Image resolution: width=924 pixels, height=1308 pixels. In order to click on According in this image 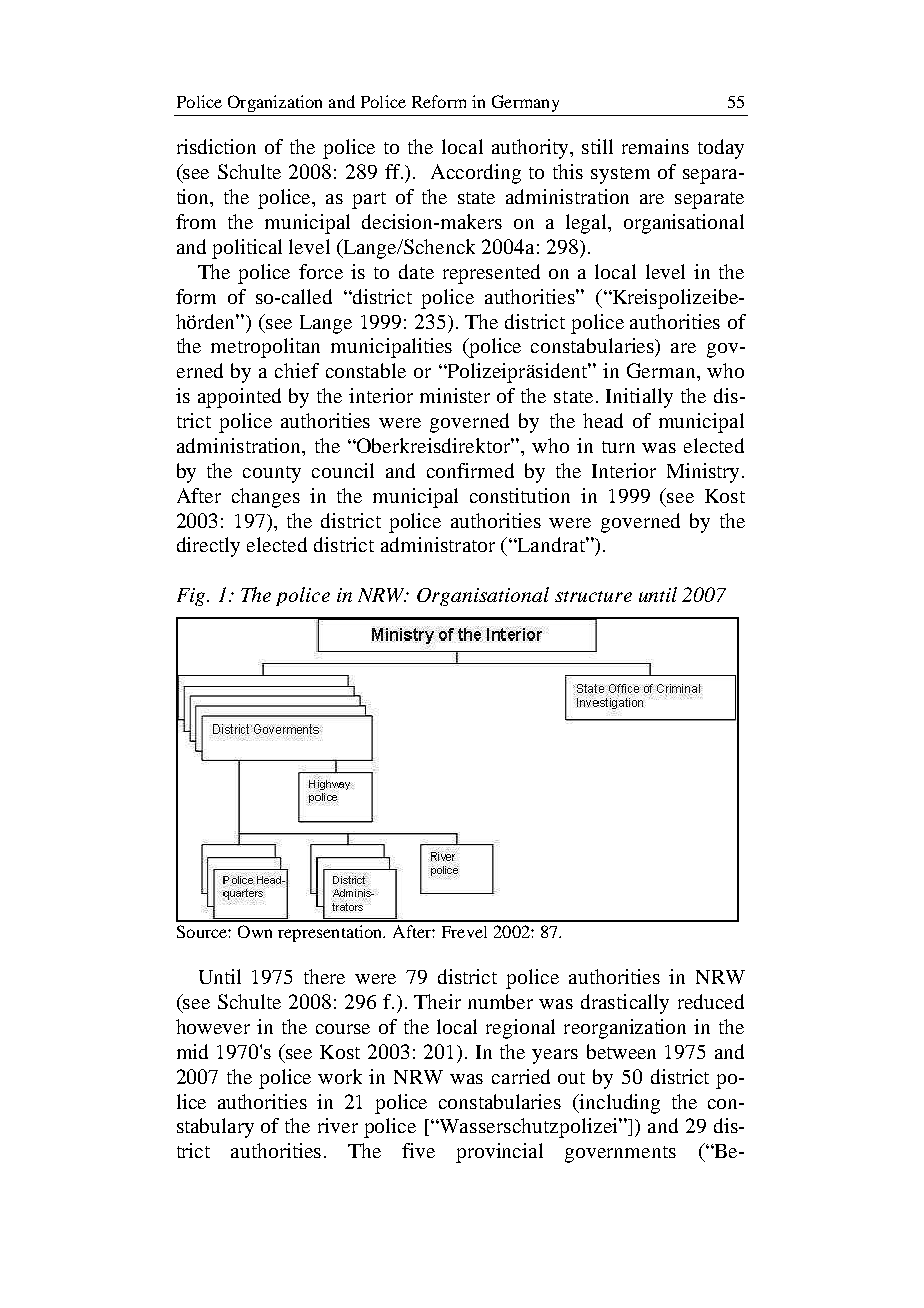, I will do `click(476, 174)`.
